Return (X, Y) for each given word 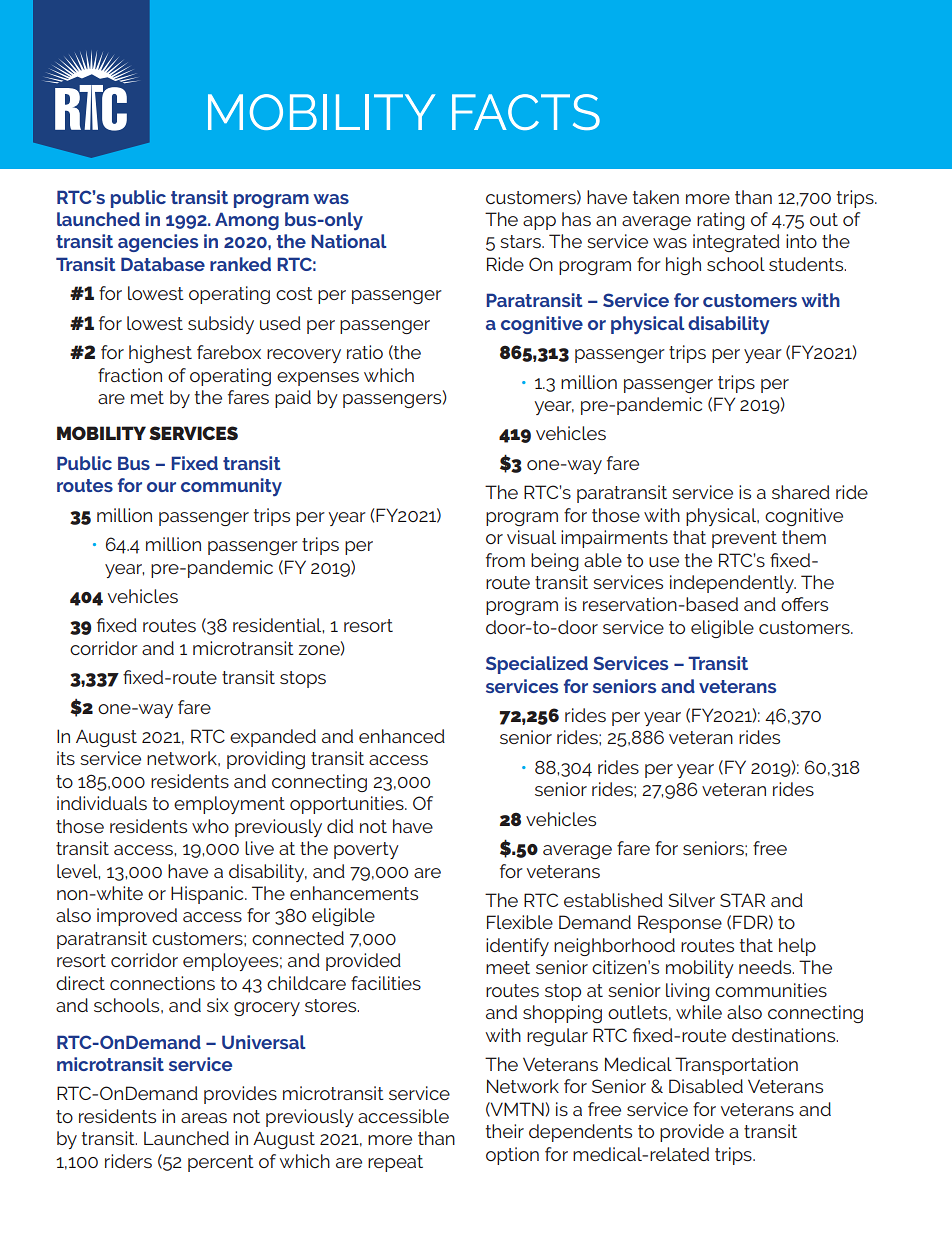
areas (204, 1118)
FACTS (526, 112)
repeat (395, 1163)
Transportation (736, 1066)
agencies (158, 243)
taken (656, 197)
